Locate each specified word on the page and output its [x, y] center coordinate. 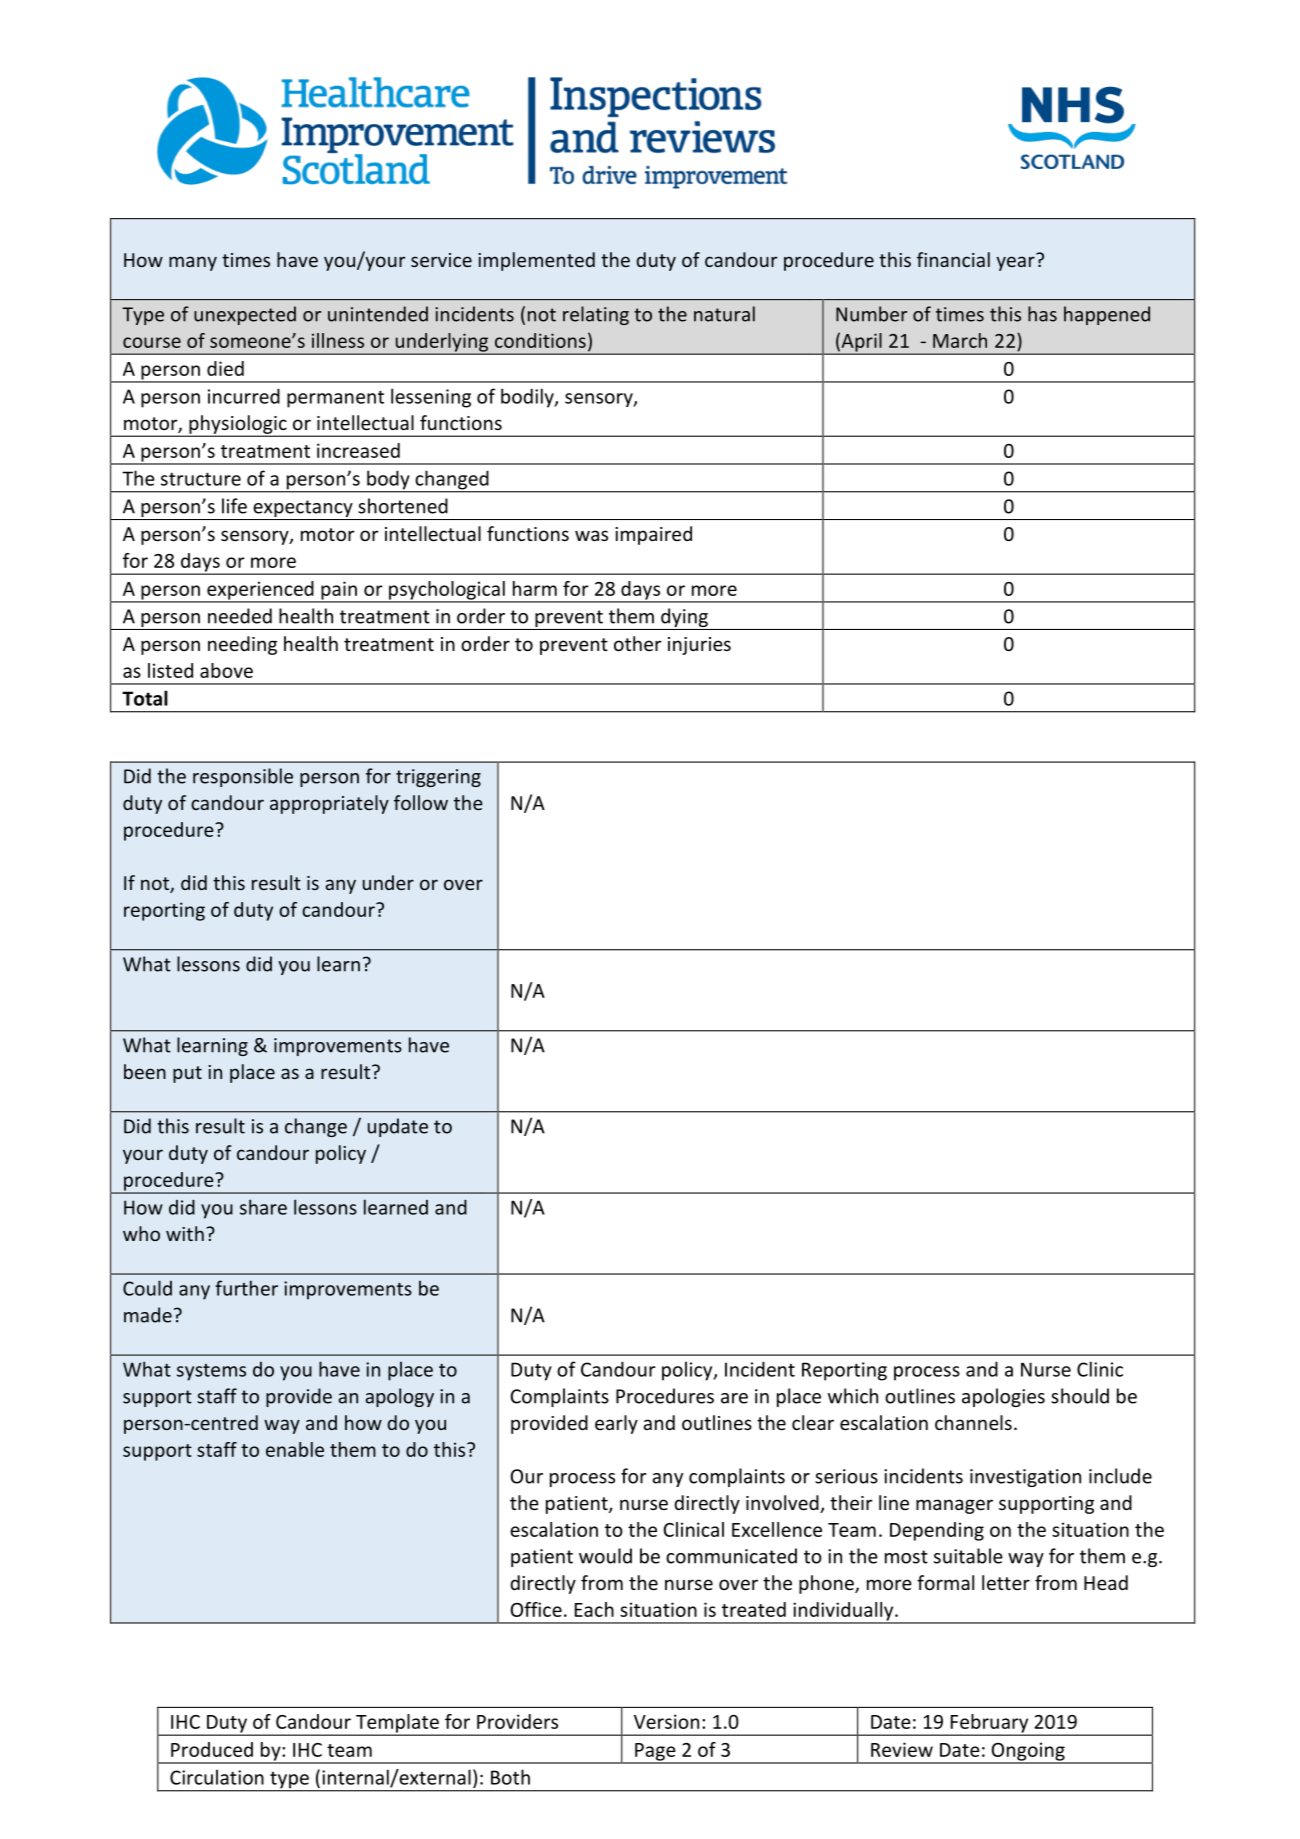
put [187, 1074]
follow [421, 802]
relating [596, 315]
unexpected [245, 315]
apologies [1003, 1397]
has [1042, 314]
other [638, 643]
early [616, 1424]
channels [973, 1422]
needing [242, 645]
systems [211, 1372]
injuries [699, 646]
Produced [212, 1749]
